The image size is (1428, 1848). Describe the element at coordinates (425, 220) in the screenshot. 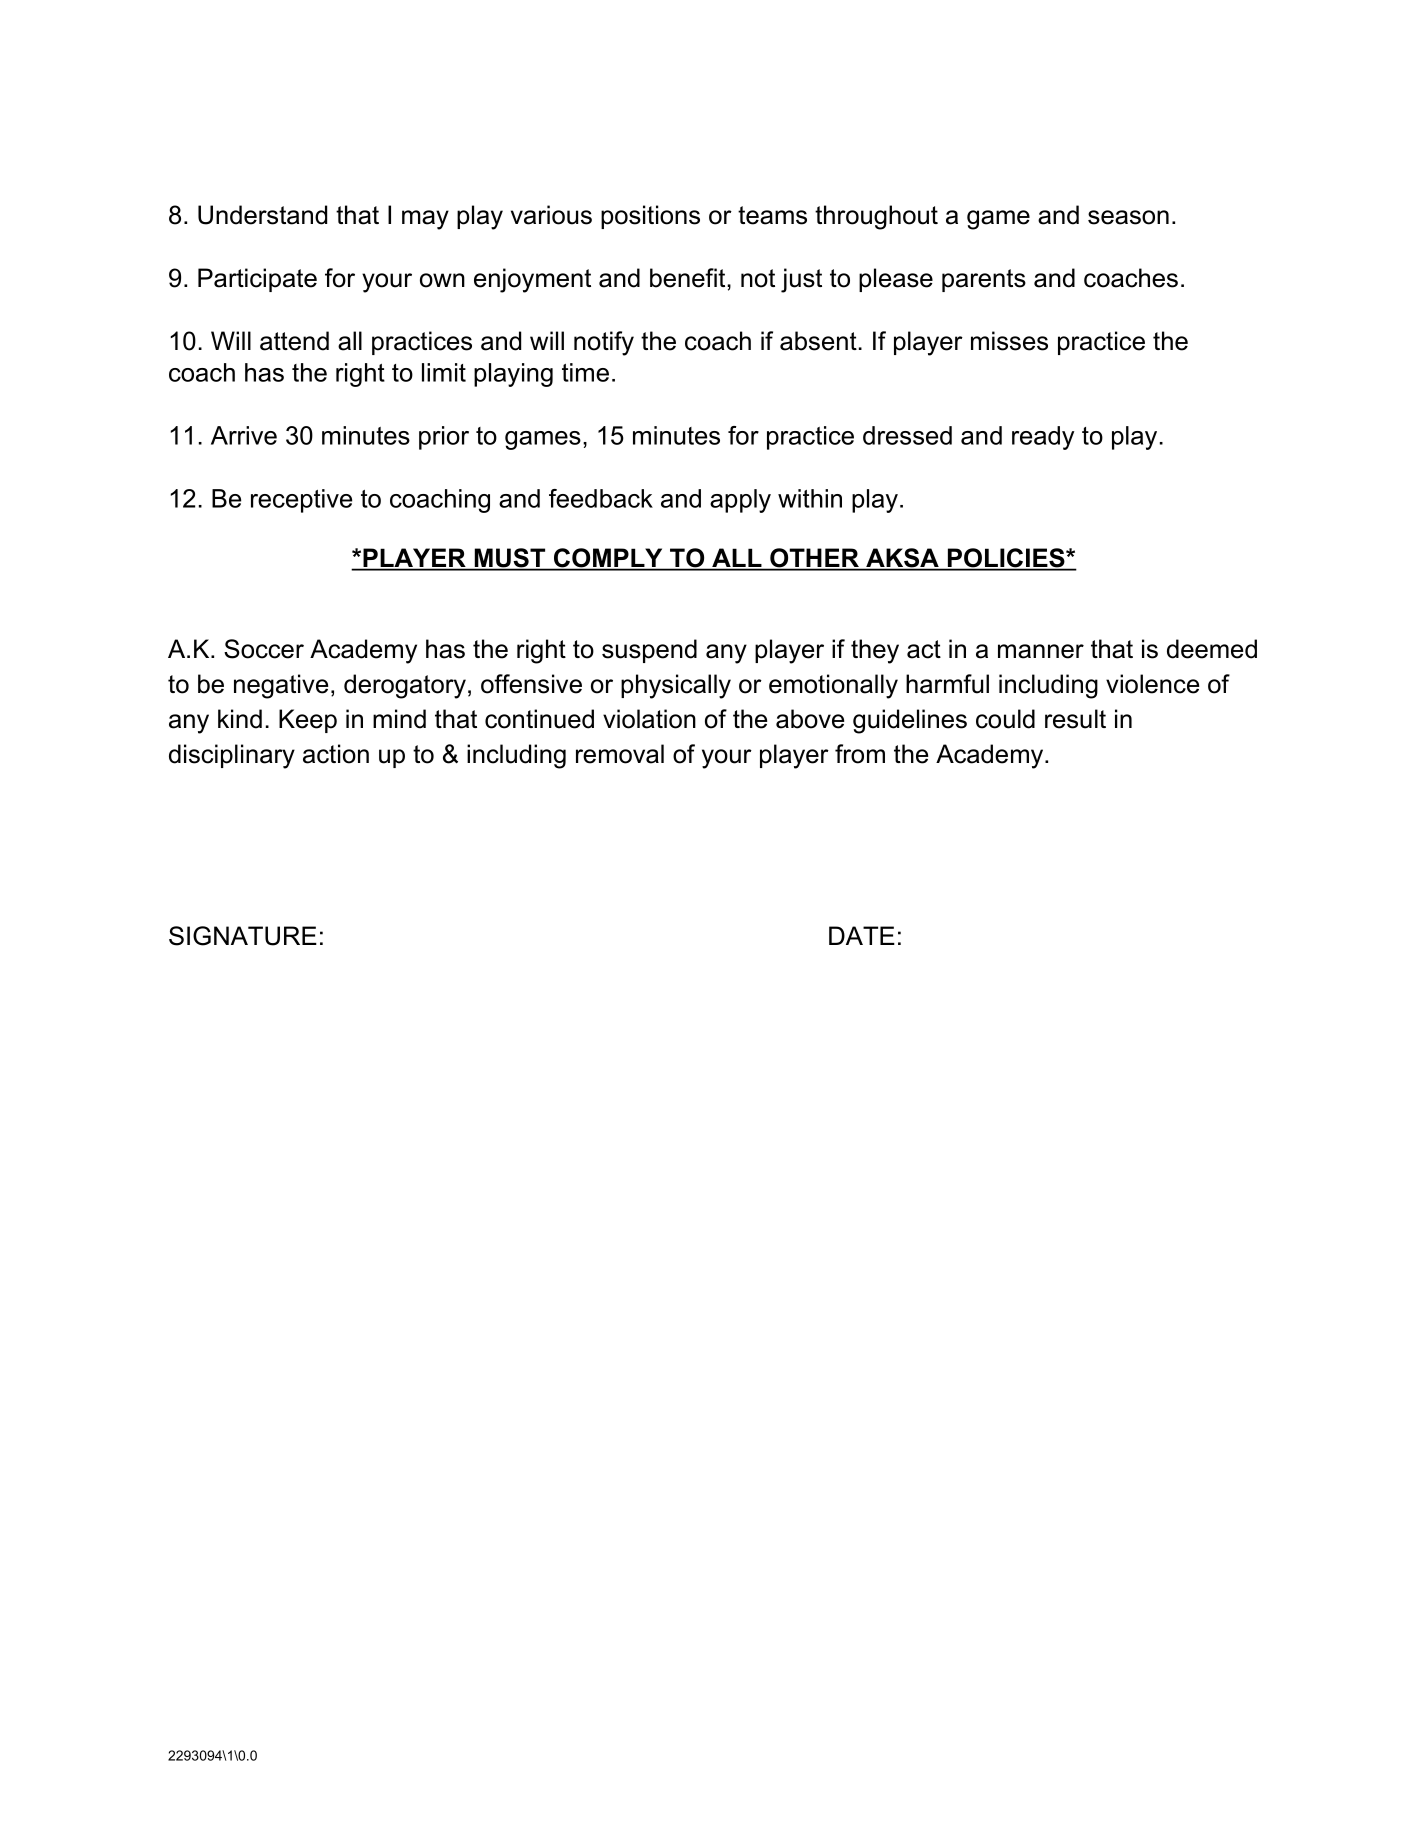

I see `may` at that location.
